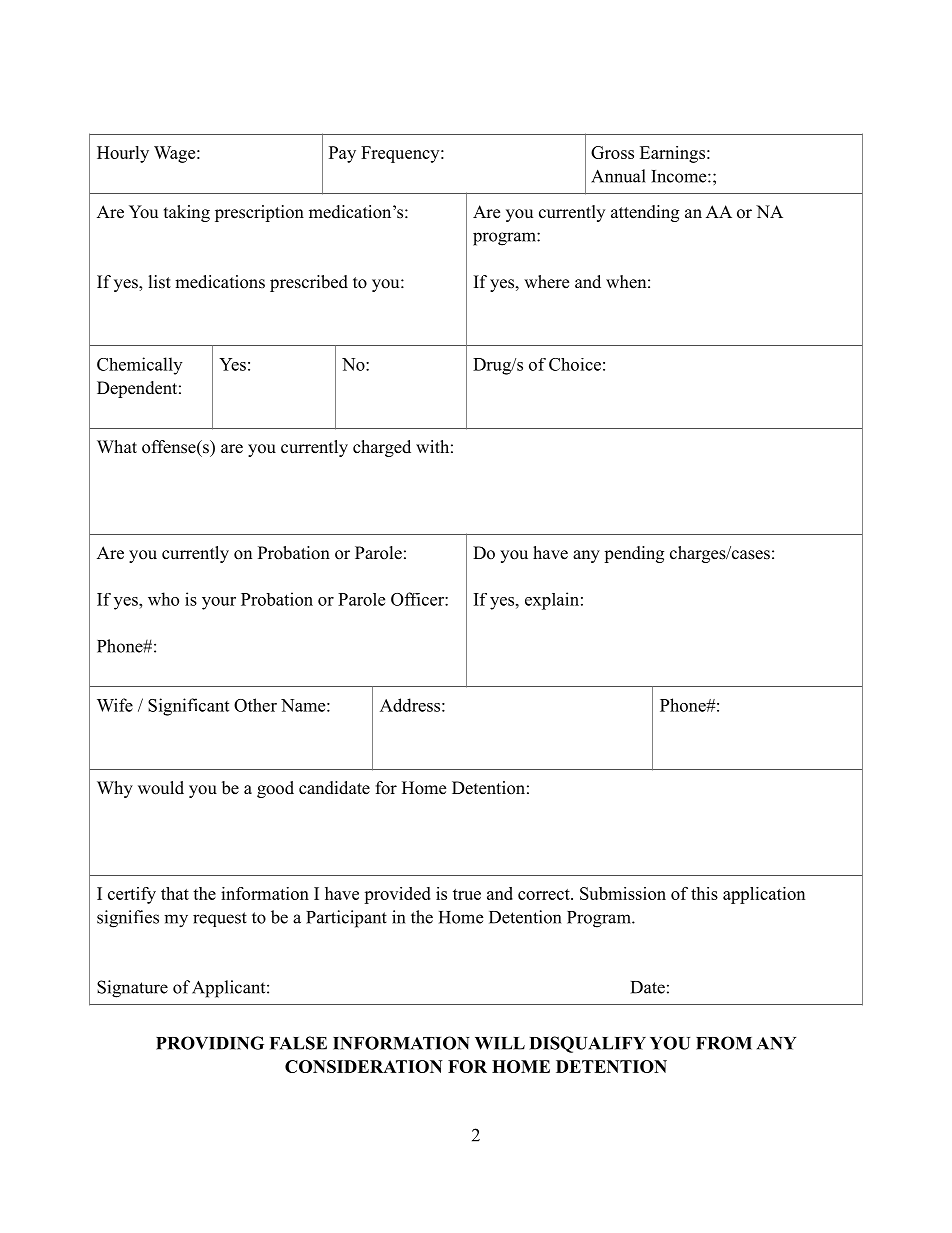 This document has height=1233, width=952. I want to click on Pay, so click(342, 154).
